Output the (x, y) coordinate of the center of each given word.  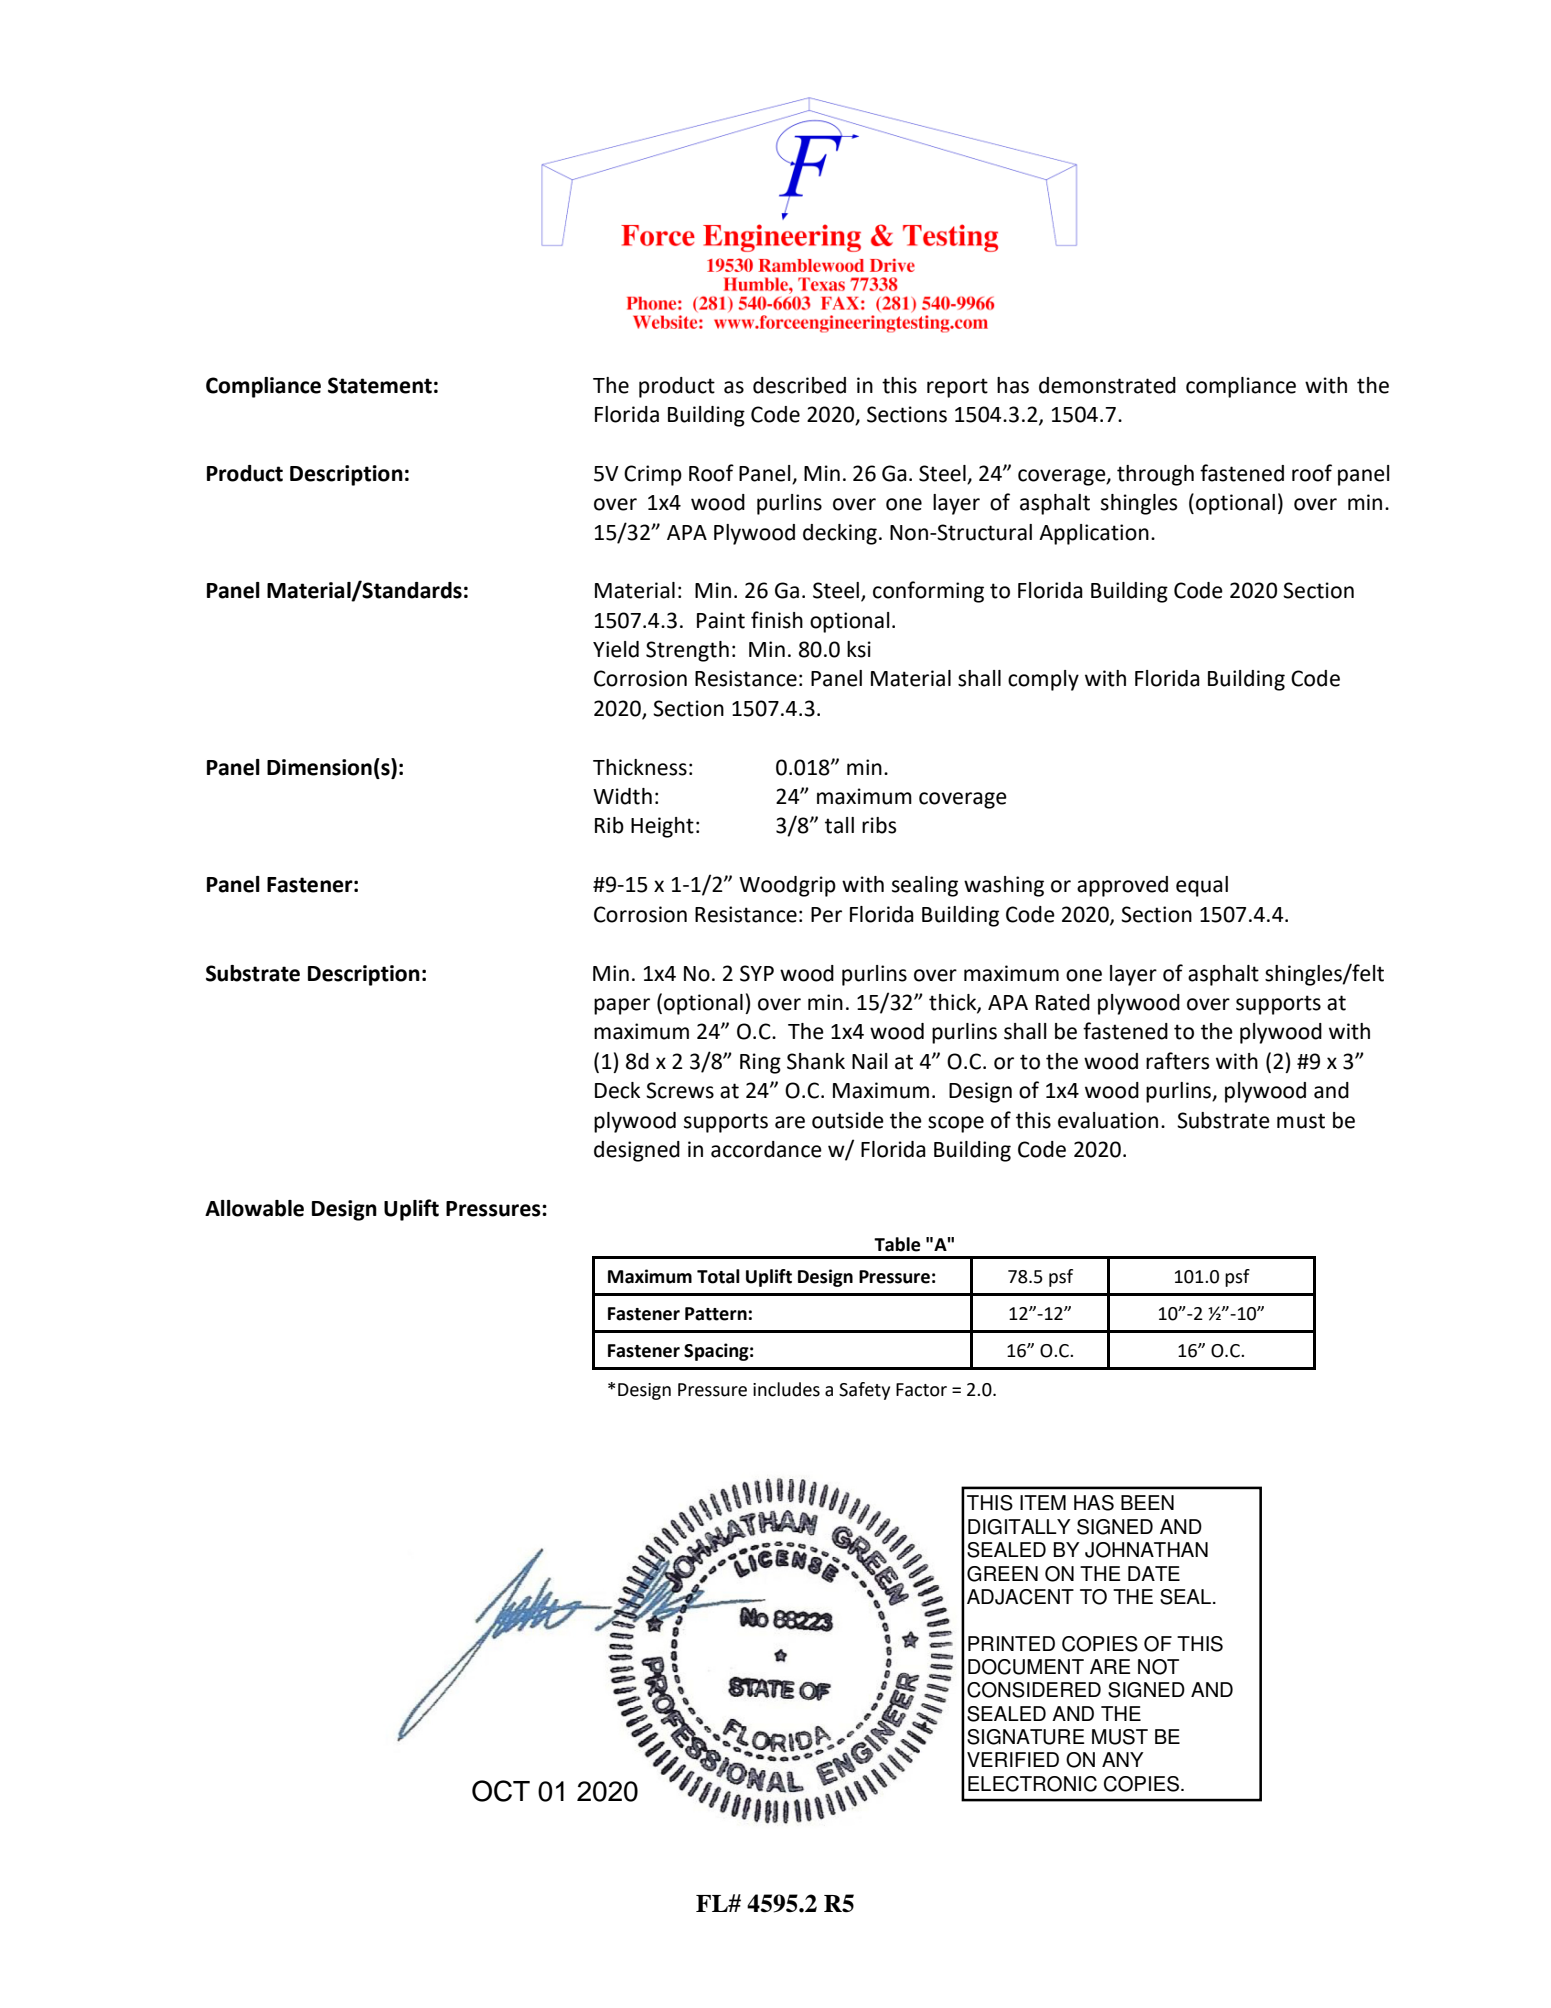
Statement (380, 385)
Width (622, 796)
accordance (766, 1149)
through (1155, 475)
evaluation (1108, 1120)
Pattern (716, 1314)
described (799, 385)
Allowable (254, 1208)
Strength (687, 651)
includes (786, 1389)
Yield (616, 649)
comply (1043, 680)
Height (662, 827)
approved (1122, 886)
